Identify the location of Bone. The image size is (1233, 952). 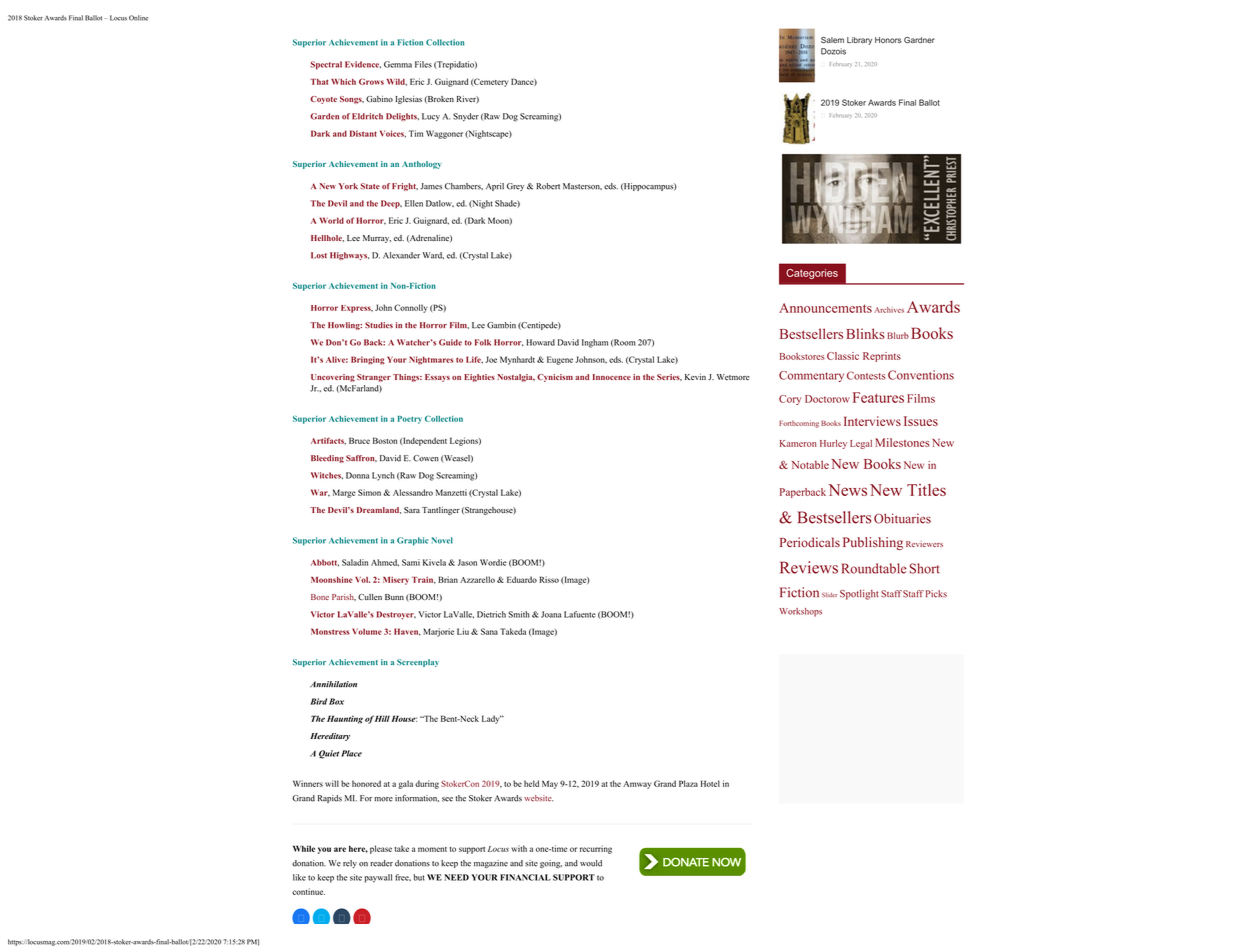
(320, 597).
